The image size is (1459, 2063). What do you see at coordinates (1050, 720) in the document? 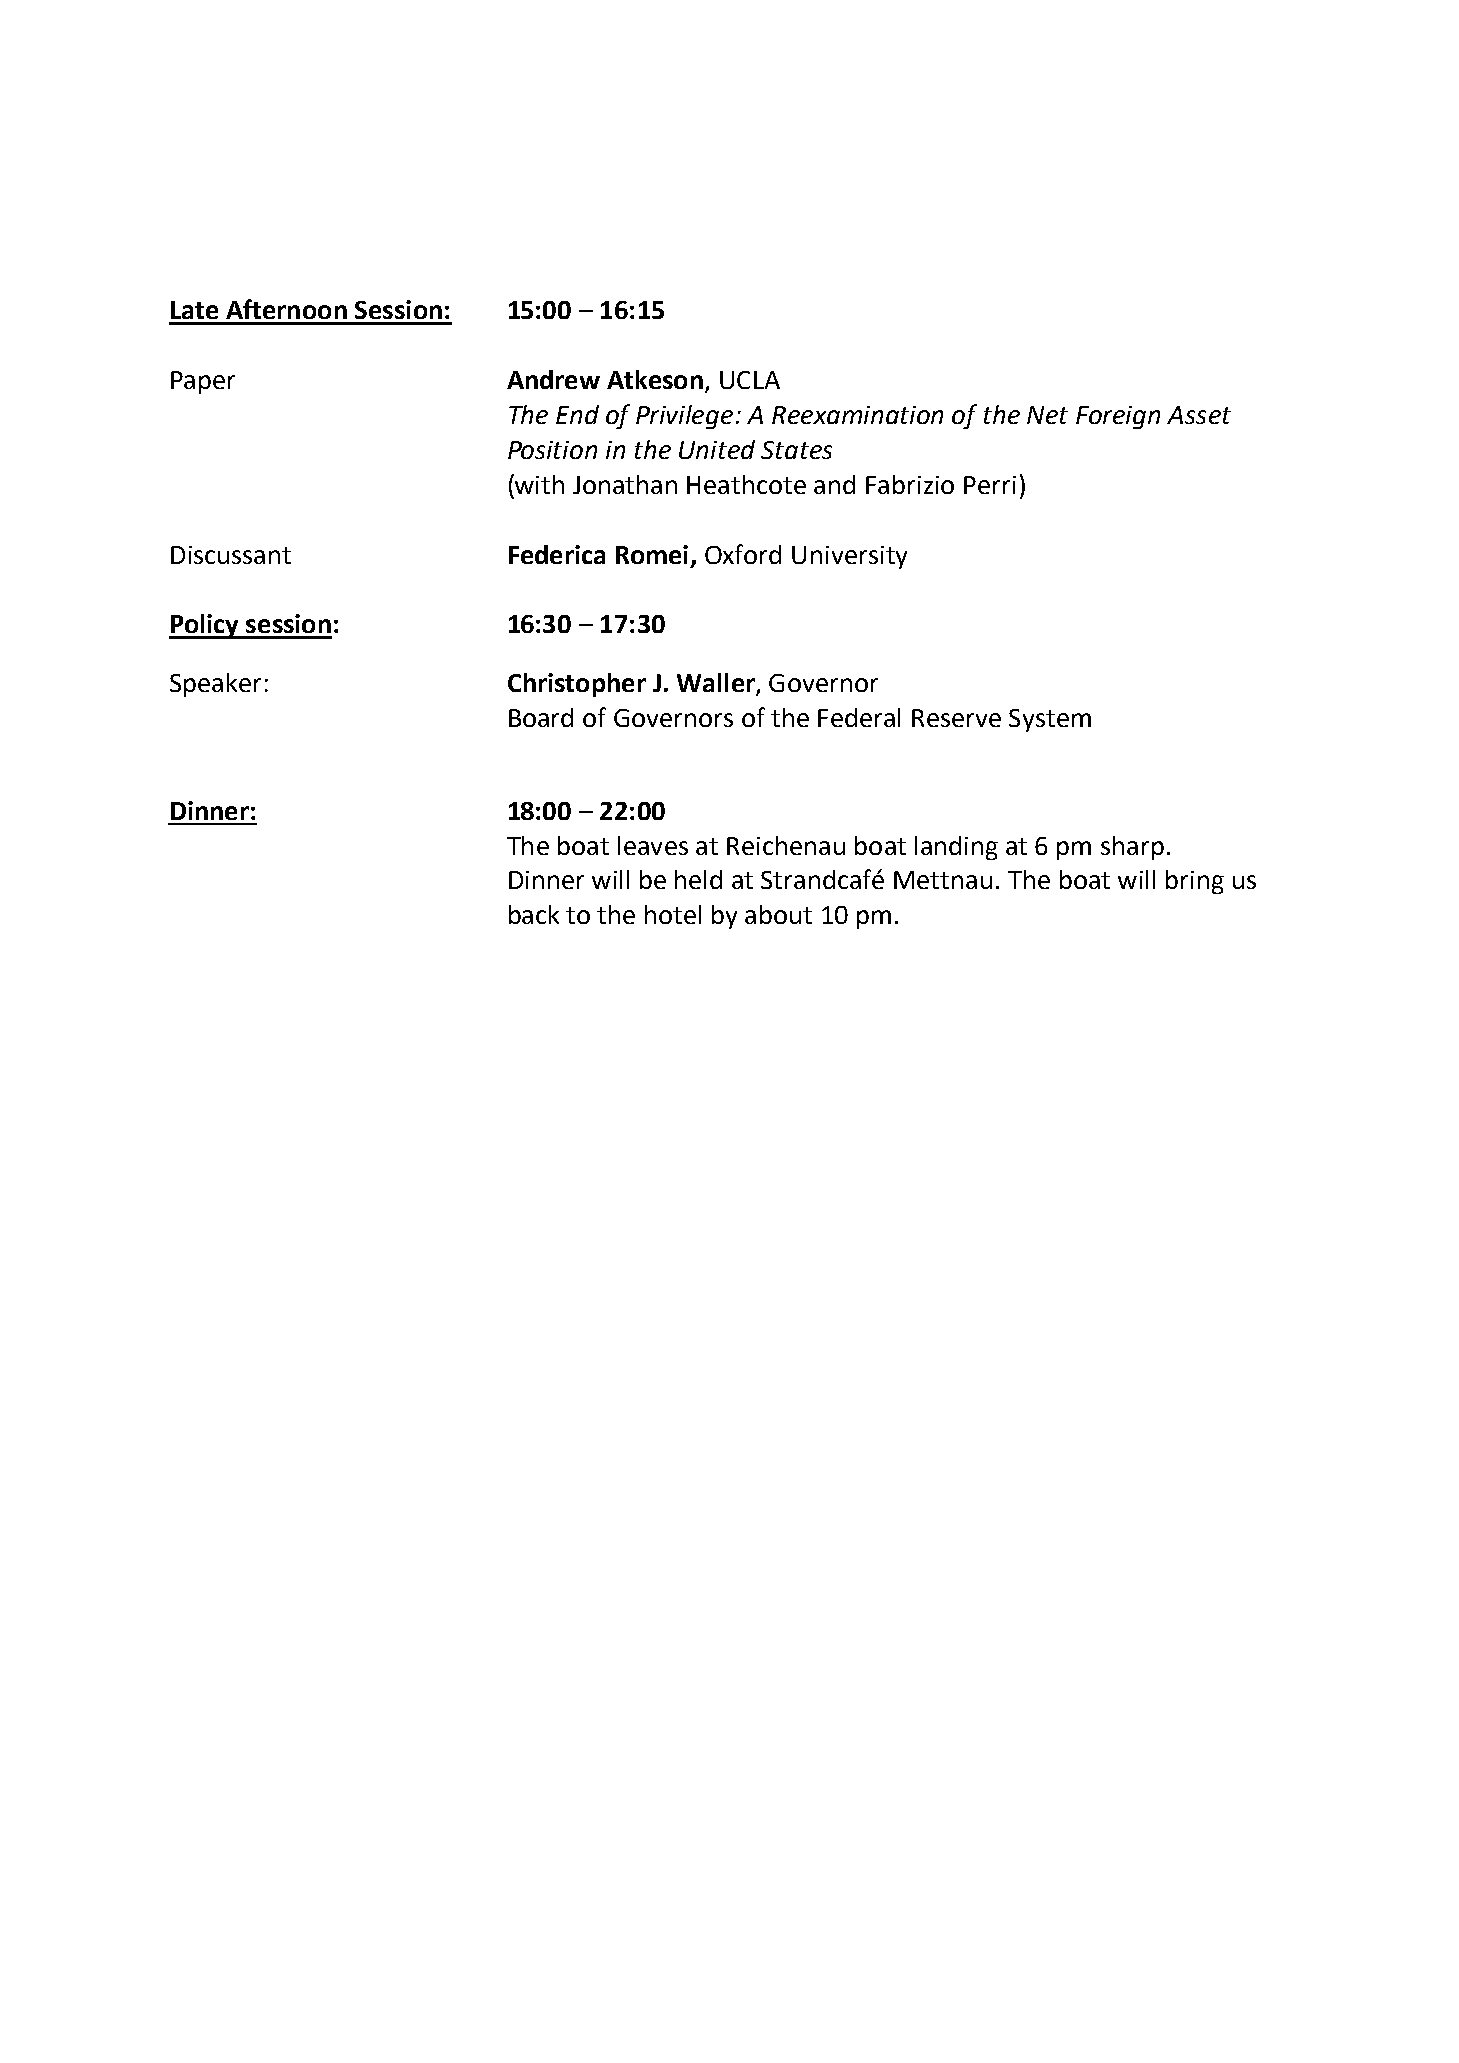
I see `System` at bounding box center [1050, 720].
